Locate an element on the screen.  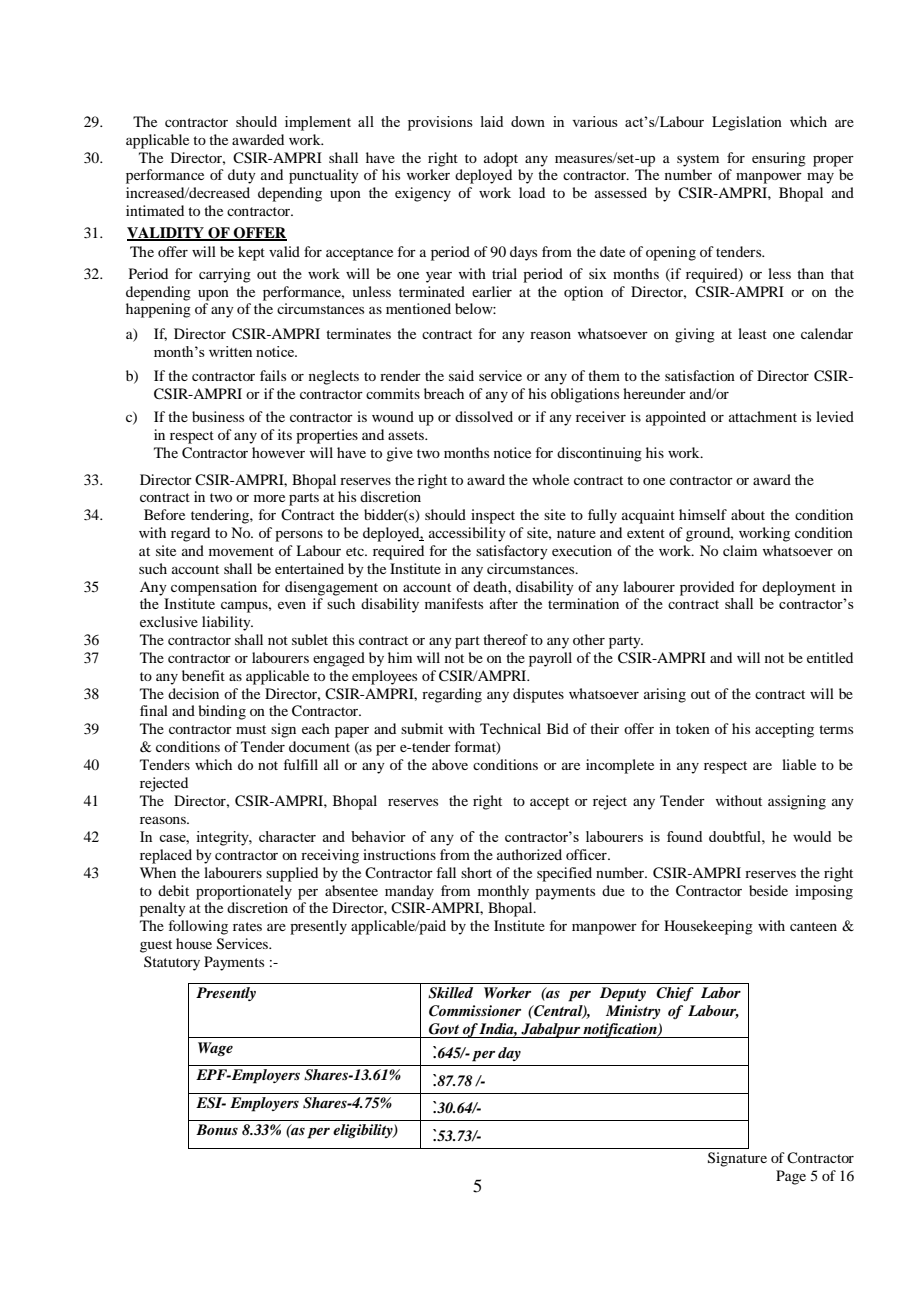
doubtful is located at coordinates (736, 836).
